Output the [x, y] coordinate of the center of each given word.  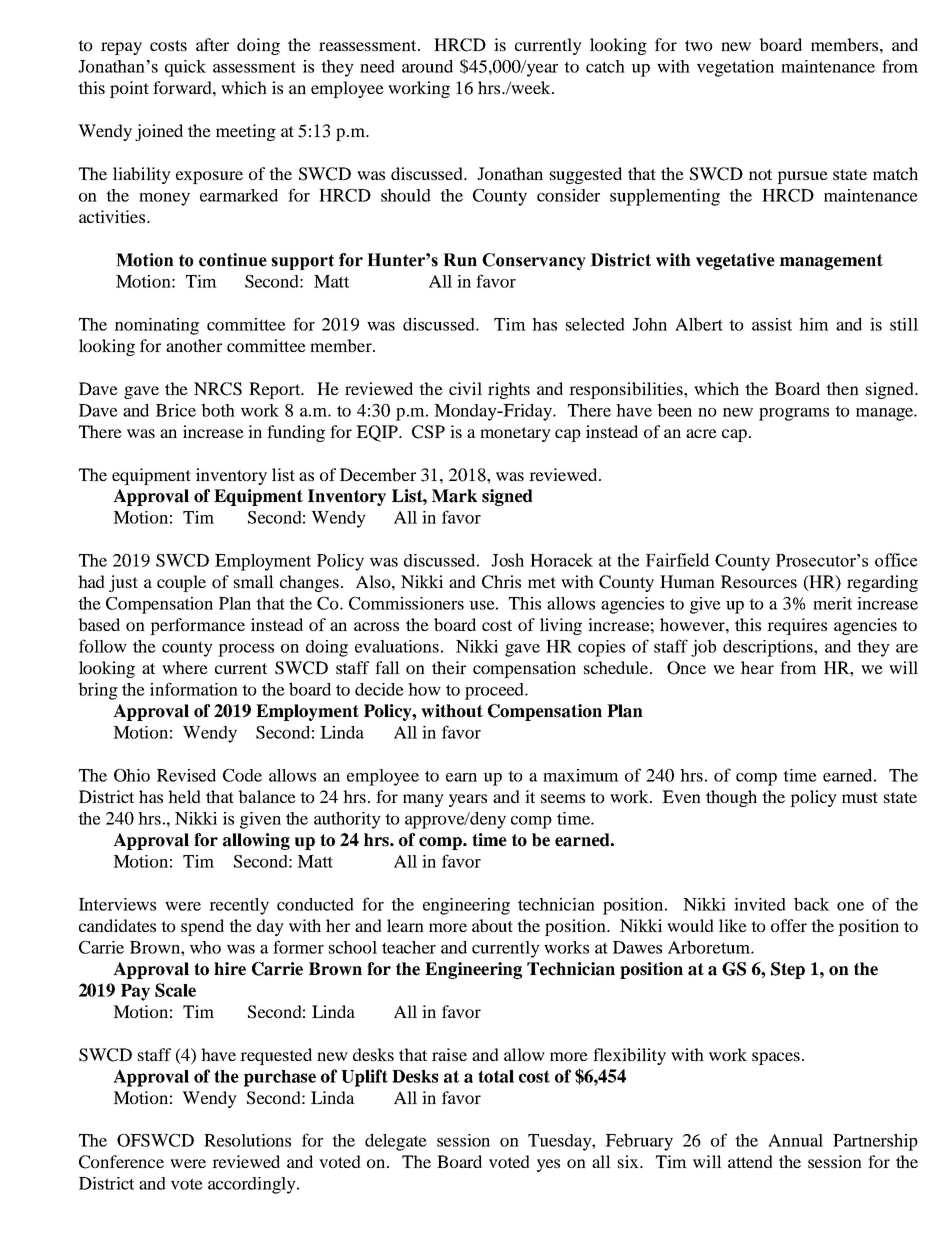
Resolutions [247, 1140]
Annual [795, 1140]
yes [548, 1165]
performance [197, 626]
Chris [501, 582]
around [427, 66]
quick [185, 68]
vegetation [735, 68]
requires [797, 626]
